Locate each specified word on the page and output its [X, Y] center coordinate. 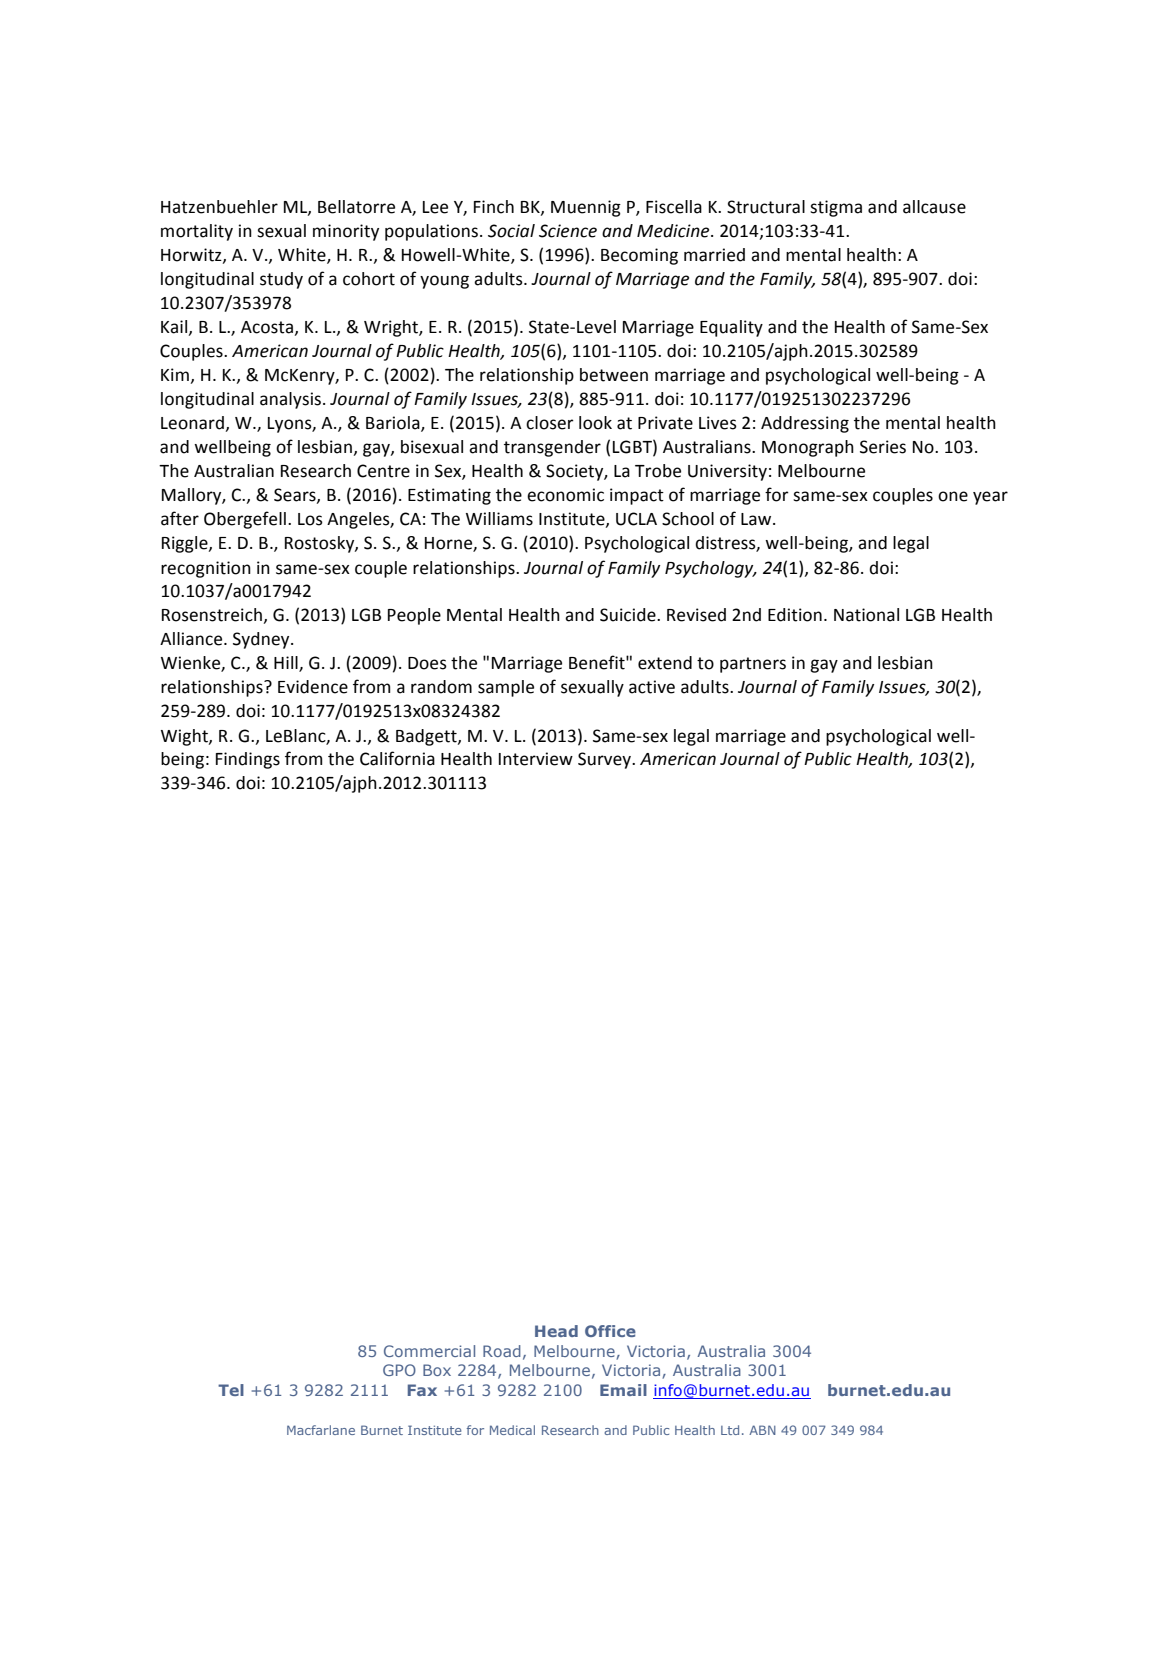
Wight [185, 737]
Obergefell [245, 520]
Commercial [429, 1351]
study [281, 280]
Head [556, 1331]
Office [610, 1331]
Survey [606, 760]
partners [753, 665]
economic [565, 495]
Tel [231, 1390]
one [953, 496]
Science [568, 231]
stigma [836, 208]
